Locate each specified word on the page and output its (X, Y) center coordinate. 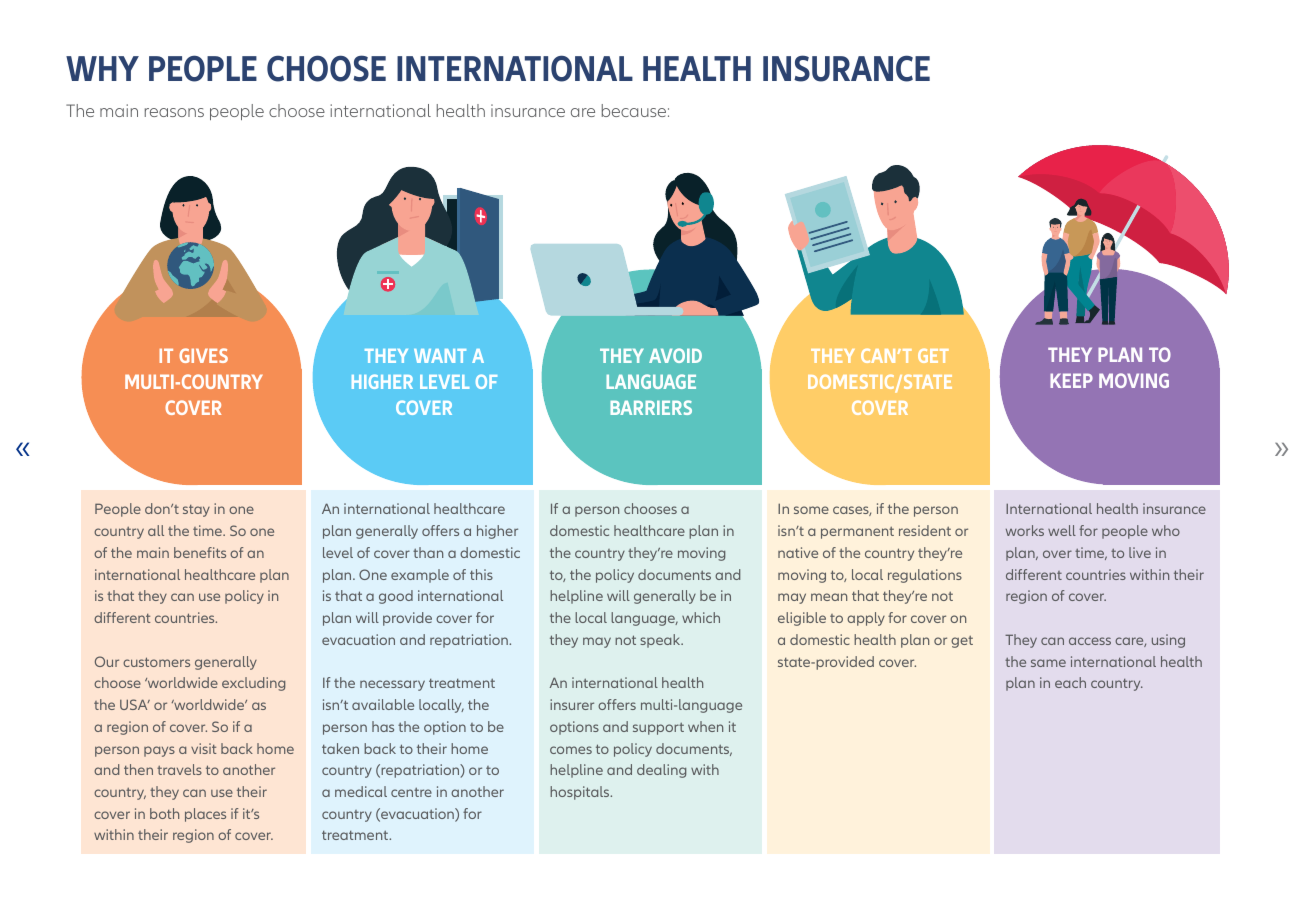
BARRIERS (651, 407)
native (798, 552)
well (1062, 530)
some (811, 510)
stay (196, 511)
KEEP (1071, 380)
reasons (174, 112)
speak (661, 641)
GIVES (203, 355)
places (205, 815)
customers (156, 662)
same (1048, 663)
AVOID (675, 355)
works (1025, 530)
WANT (440, 356)
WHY (102, 68)
